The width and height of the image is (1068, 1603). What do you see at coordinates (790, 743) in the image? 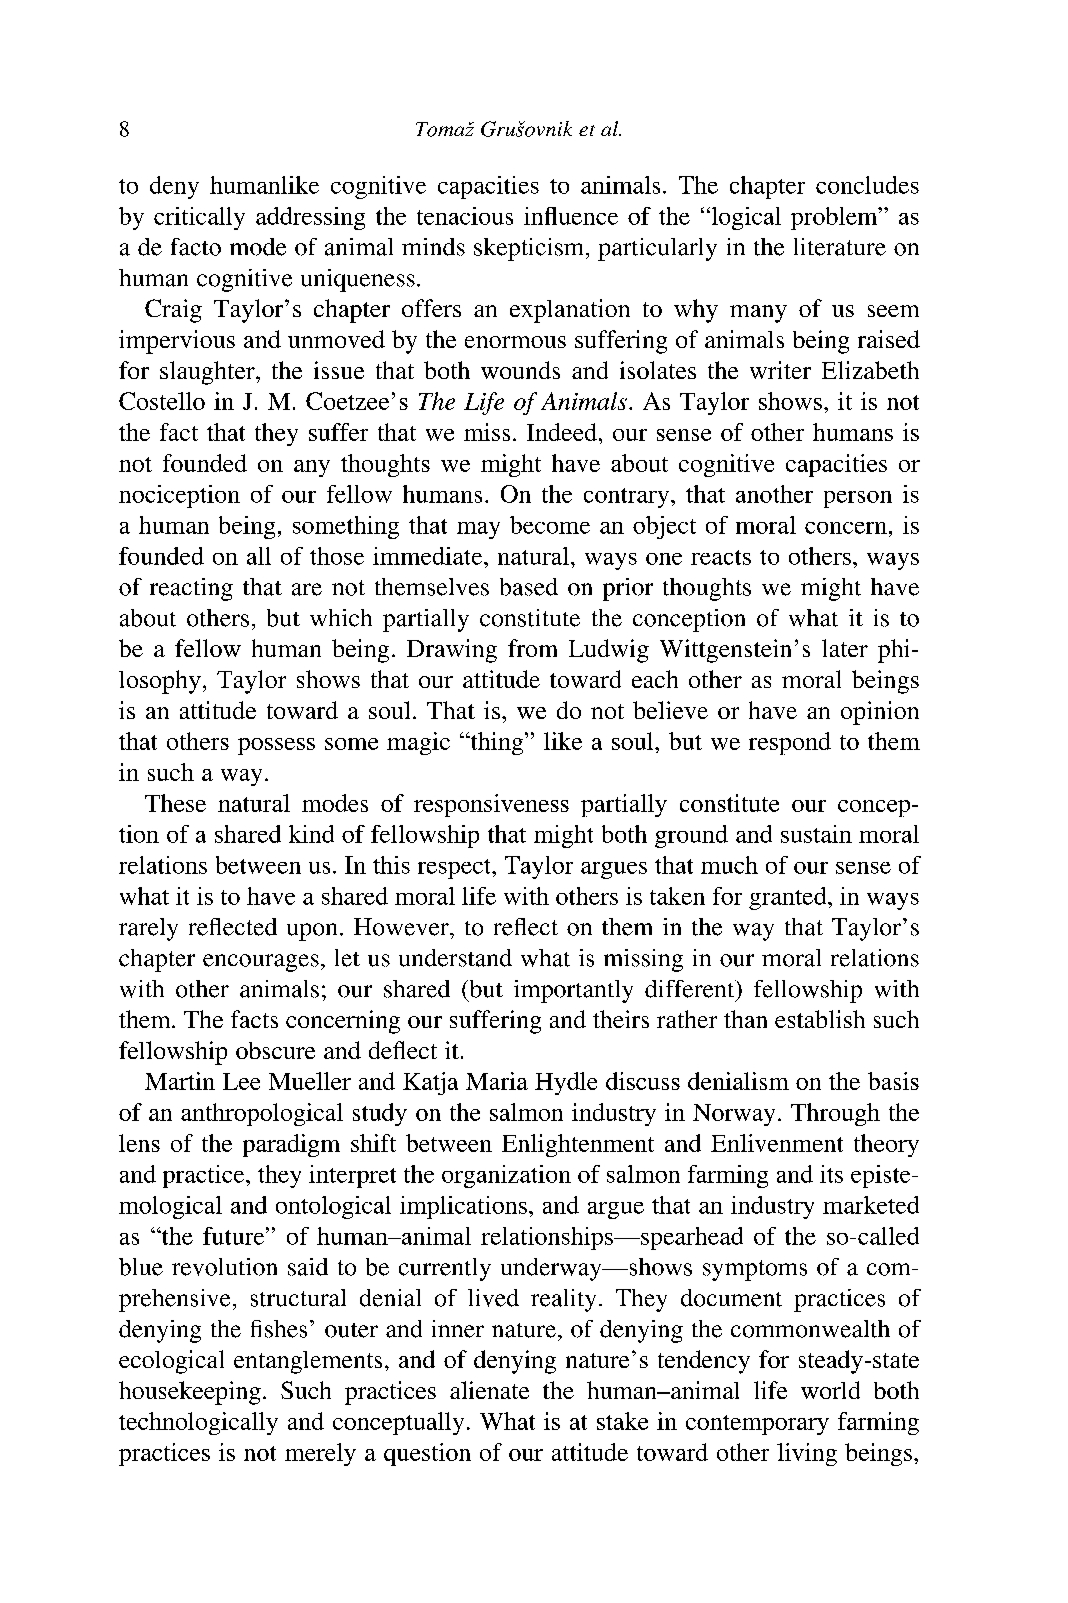
I see `respond` at bounding box center [790, 743].
